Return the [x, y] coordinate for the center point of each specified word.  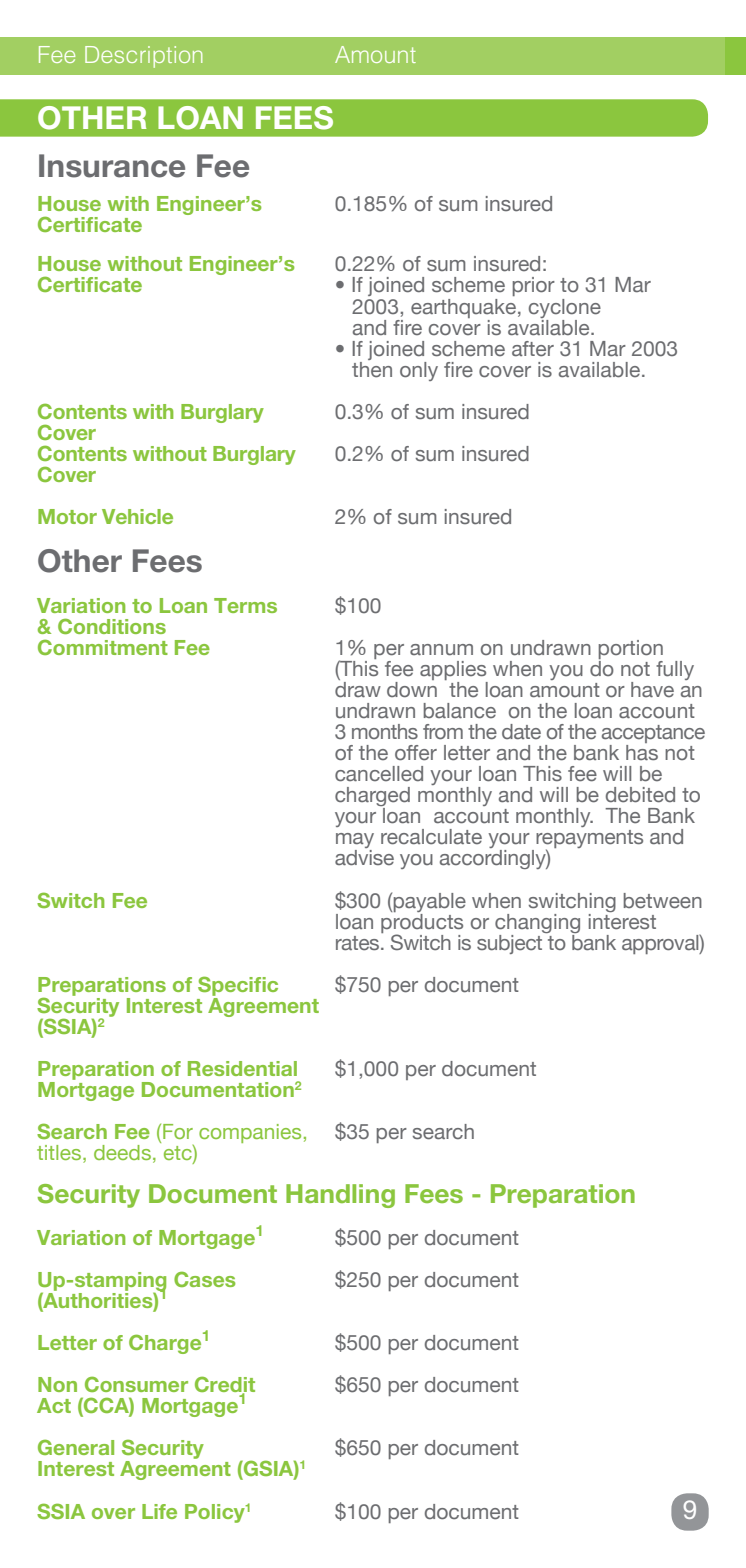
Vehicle [137, 516]
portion [631, 649]
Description [143, 57]
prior [534, 286]
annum [441, 650]
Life [159, 1511]
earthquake [463, 308]
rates [359, 943]
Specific [238, 986]
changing [537, 923]
